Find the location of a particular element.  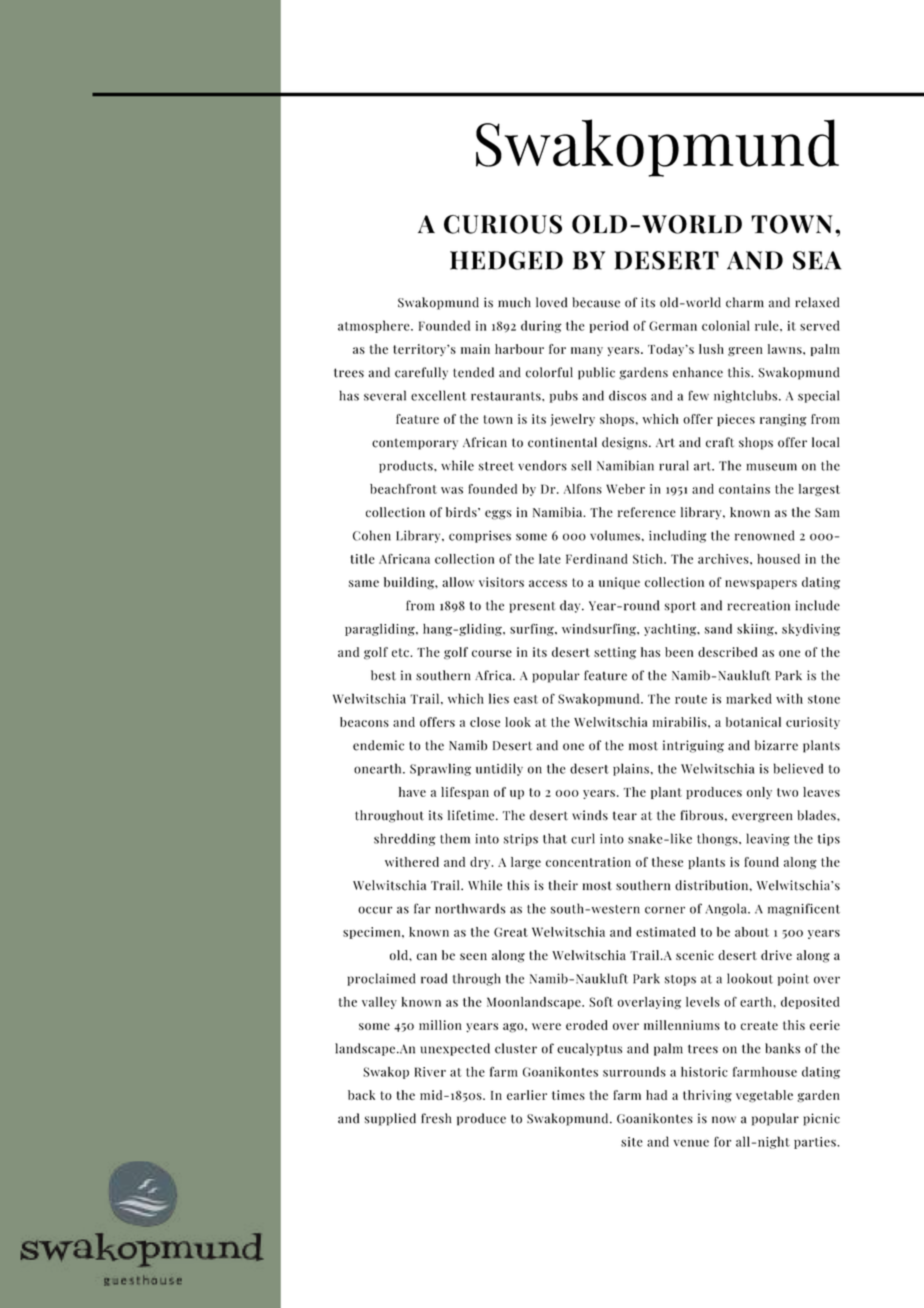

fresh is located at coordinates (436, 1118).
